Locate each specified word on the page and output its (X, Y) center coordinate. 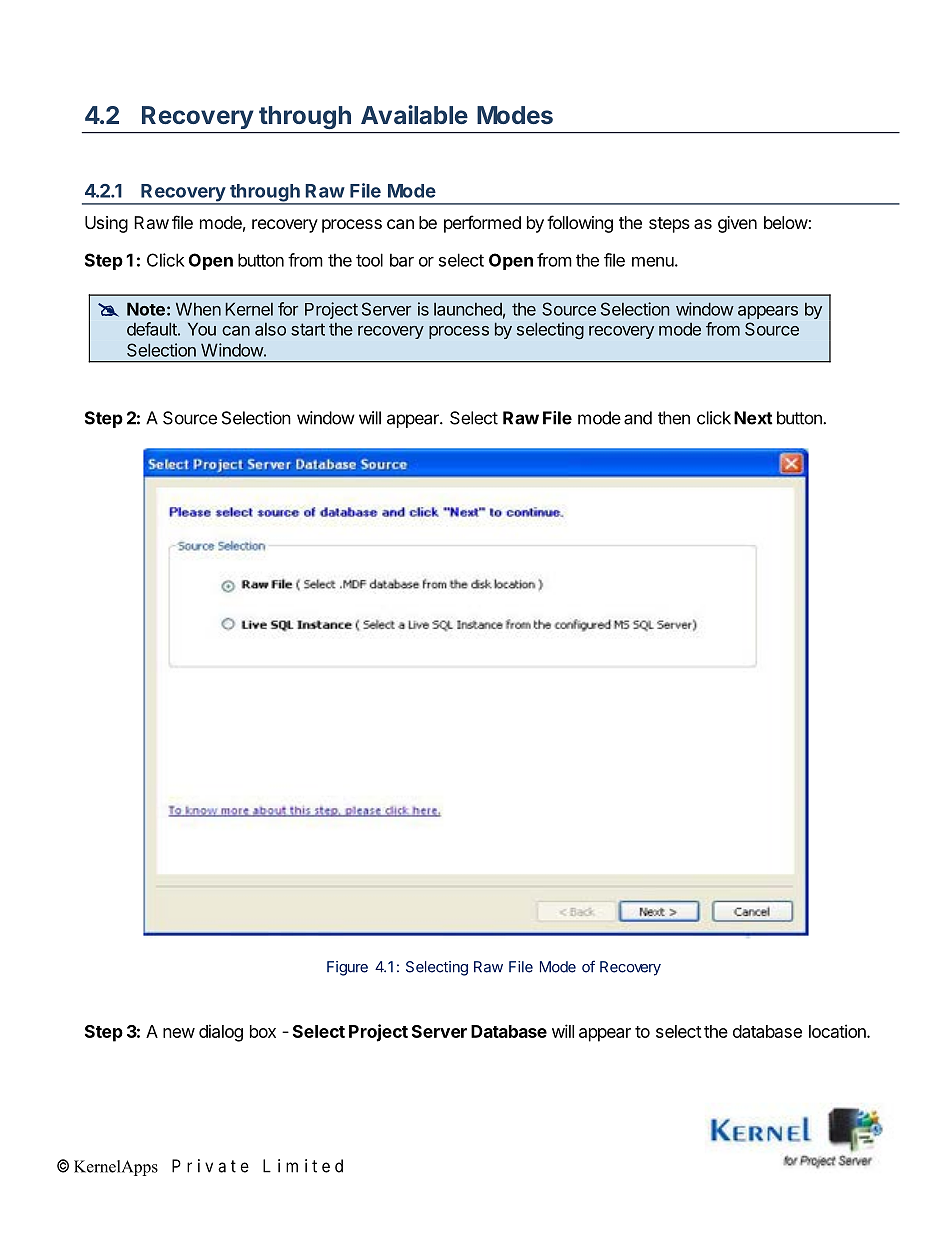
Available (414, 114)
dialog (221, 1033)
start (308, 329)
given (737, 224)
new (179, 1033)
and (638, 418)
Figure (347, 968)
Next (753, 418)
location (838, 1031)
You (202, 329)
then (674, 418)
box (263, 1031)
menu (653, 262)
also (270, 329)
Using (106, 224)
